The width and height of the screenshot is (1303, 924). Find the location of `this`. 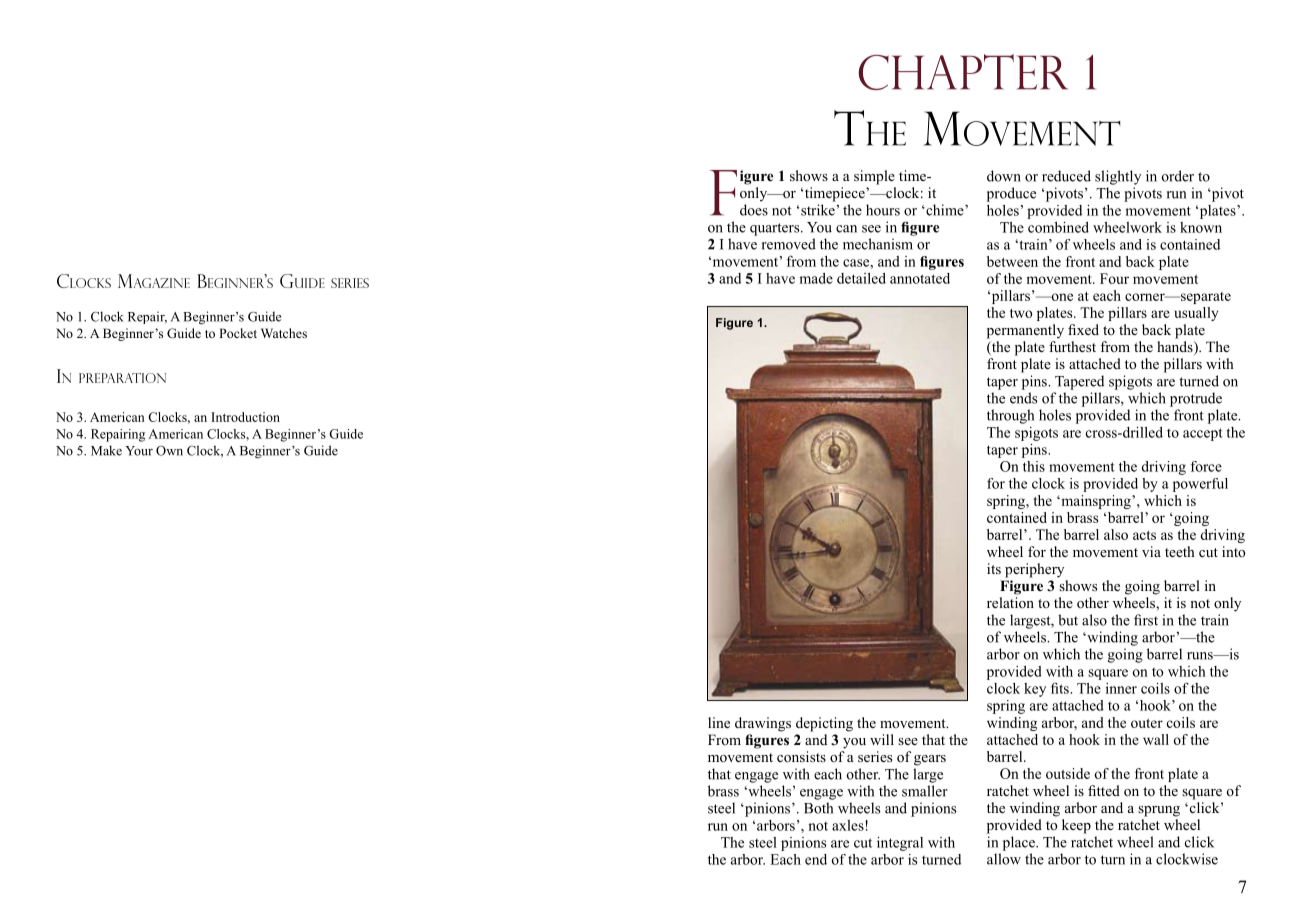

this is located at coordinates (1034, 466).
